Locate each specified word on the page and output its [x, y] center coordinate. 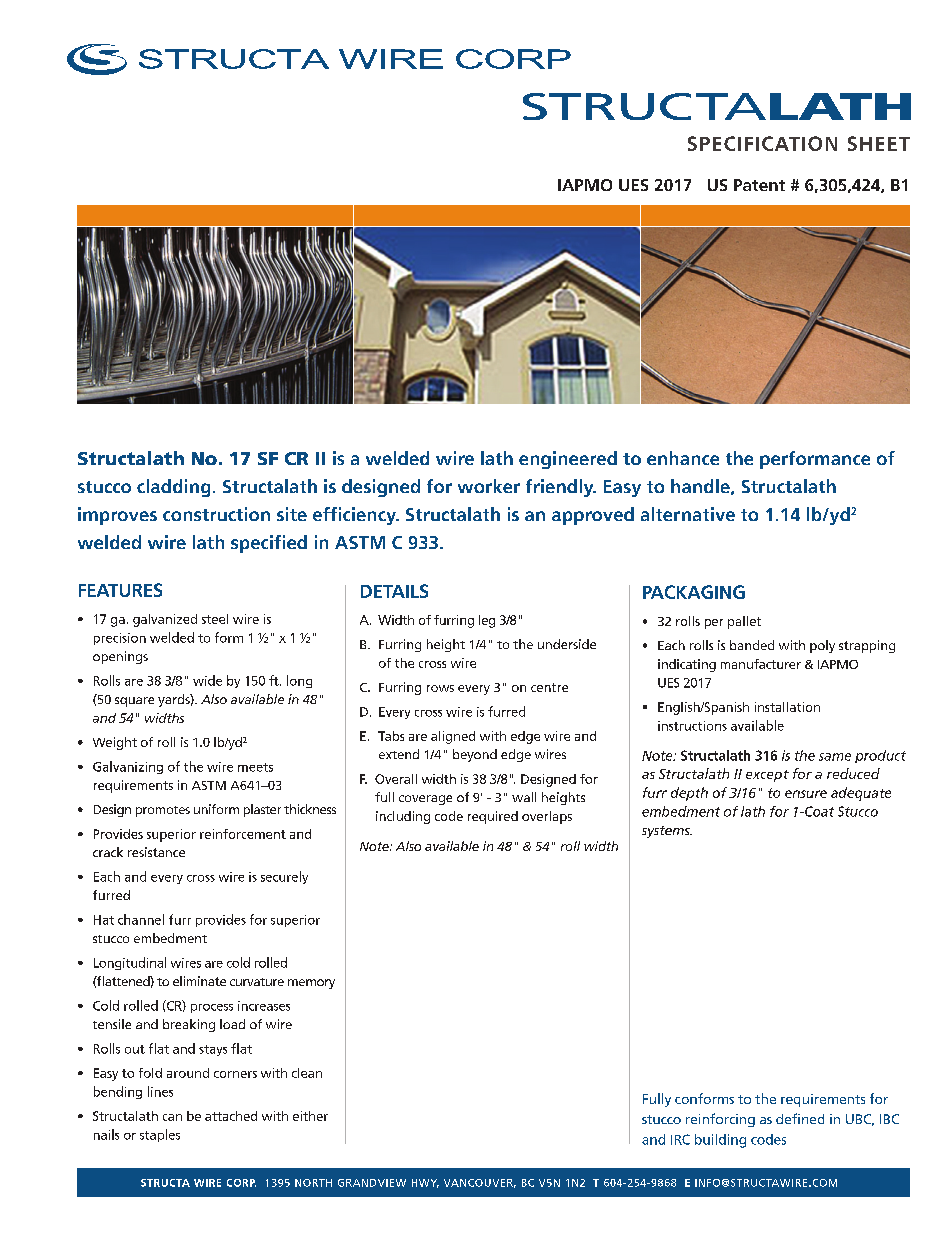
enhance [683, 458]
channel [141, 919]
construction [216, 514]
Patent [759, 185]
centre [549, 687]
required [493, 817]
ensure [806, 794]
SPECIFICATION [762, 143]
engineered [568, 460]
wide [207, 680]
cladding [173, 488]
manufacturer [761, 664]
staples [160, 1135]
